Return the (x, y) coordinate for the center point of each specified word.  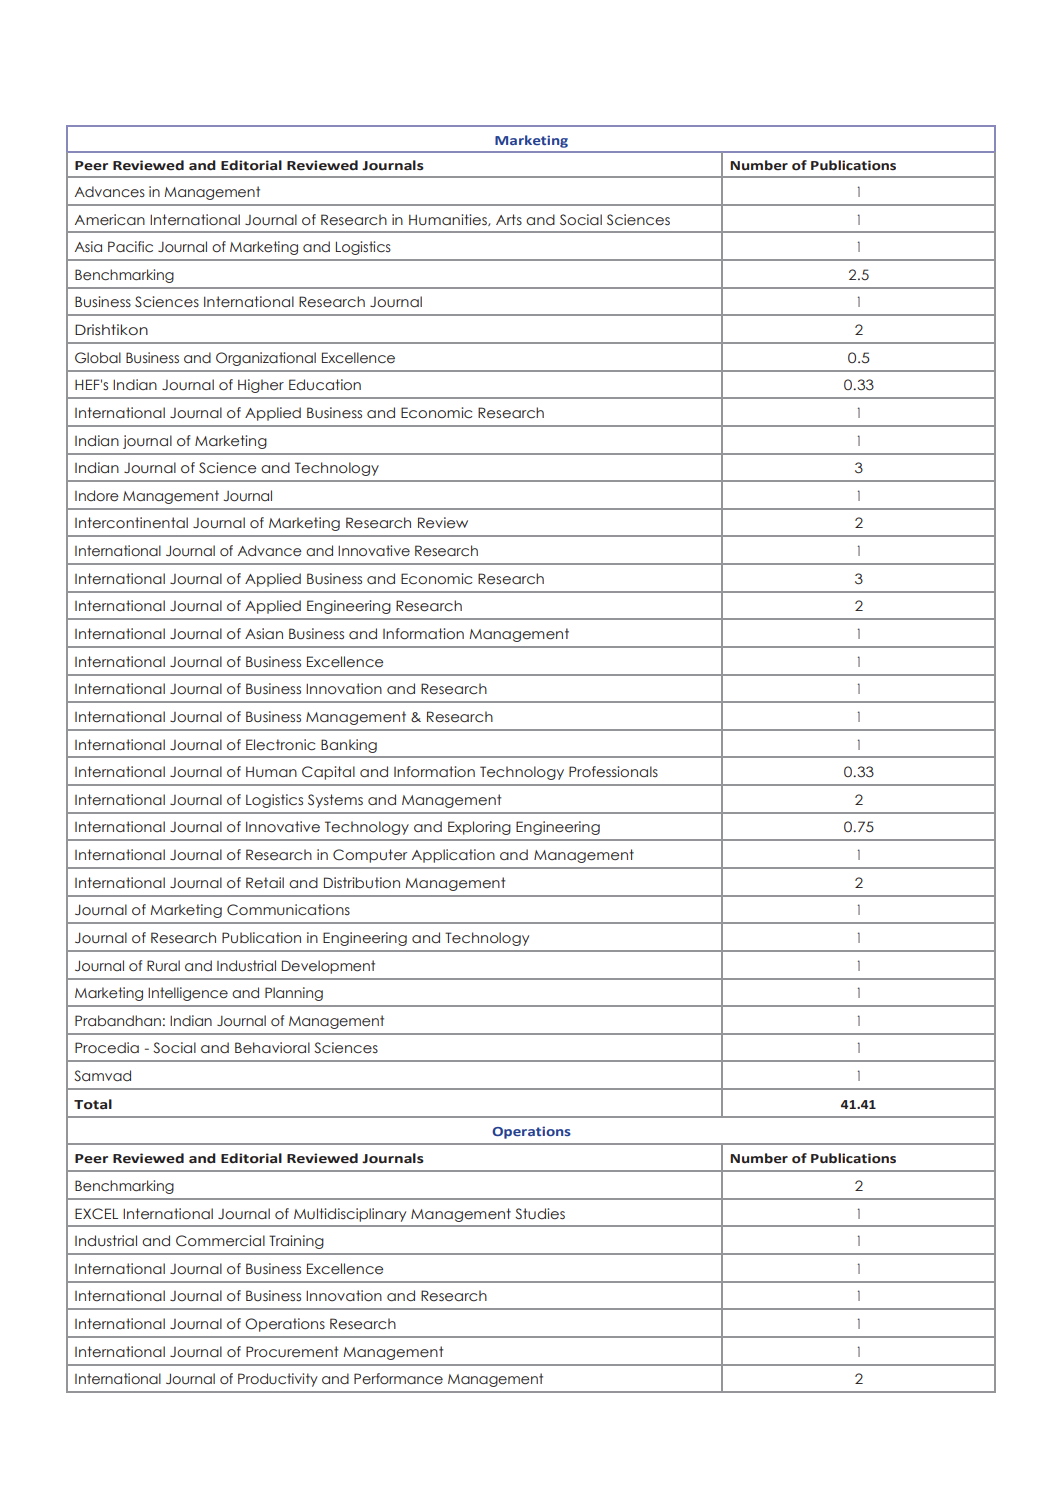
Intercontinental (131, 523)
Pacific (130, 247)
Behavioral (272, 1048)
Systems (335, 801)
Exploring (479, 828)
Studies (540, 1213)
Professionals (613, 772)
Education (325, 385)
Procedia (107, 1048)
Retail (265, 882)
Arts (509, 219)
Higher (261, 386)
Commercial (220, 1241)
